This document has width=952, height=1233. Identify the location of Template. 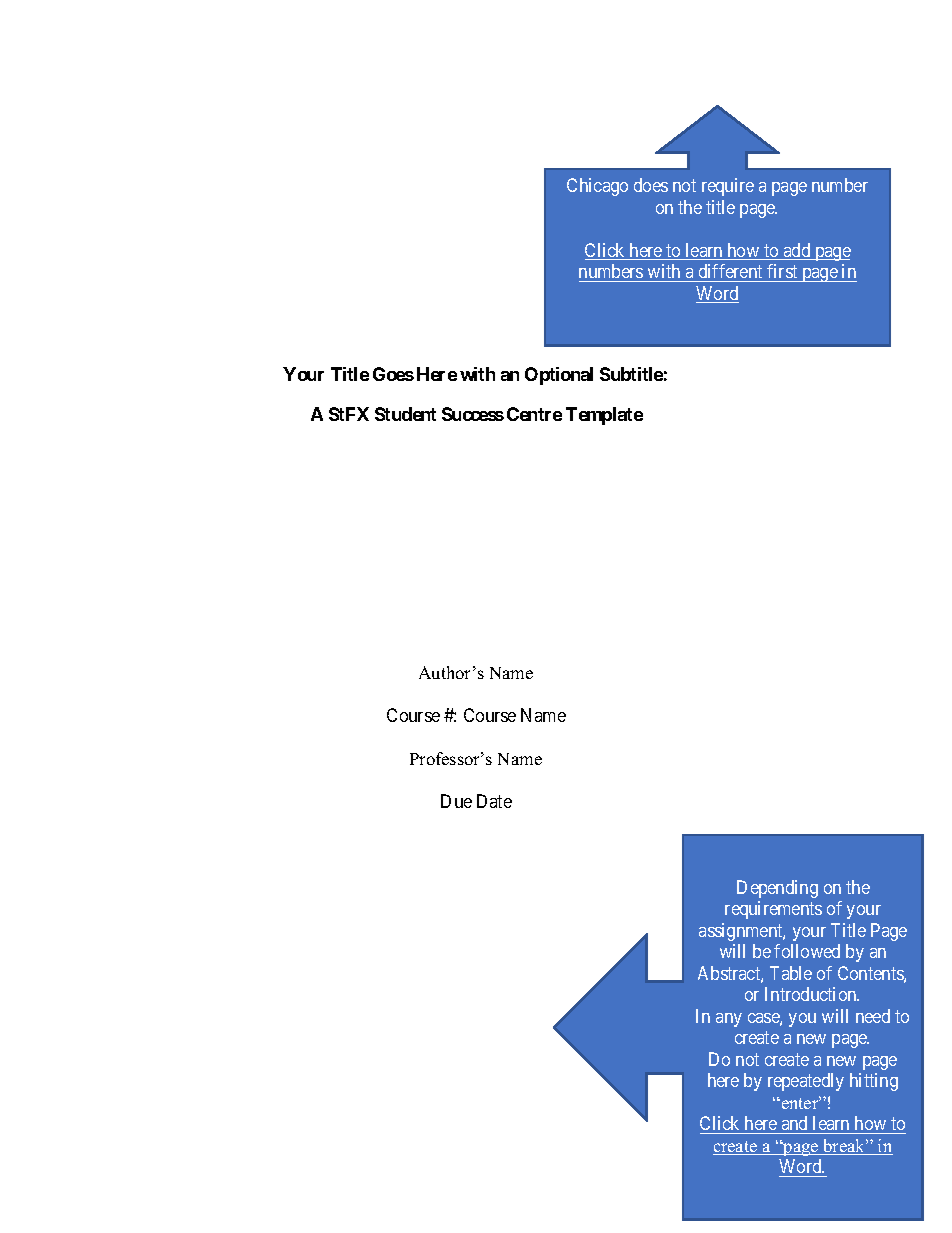
(604, 416).
